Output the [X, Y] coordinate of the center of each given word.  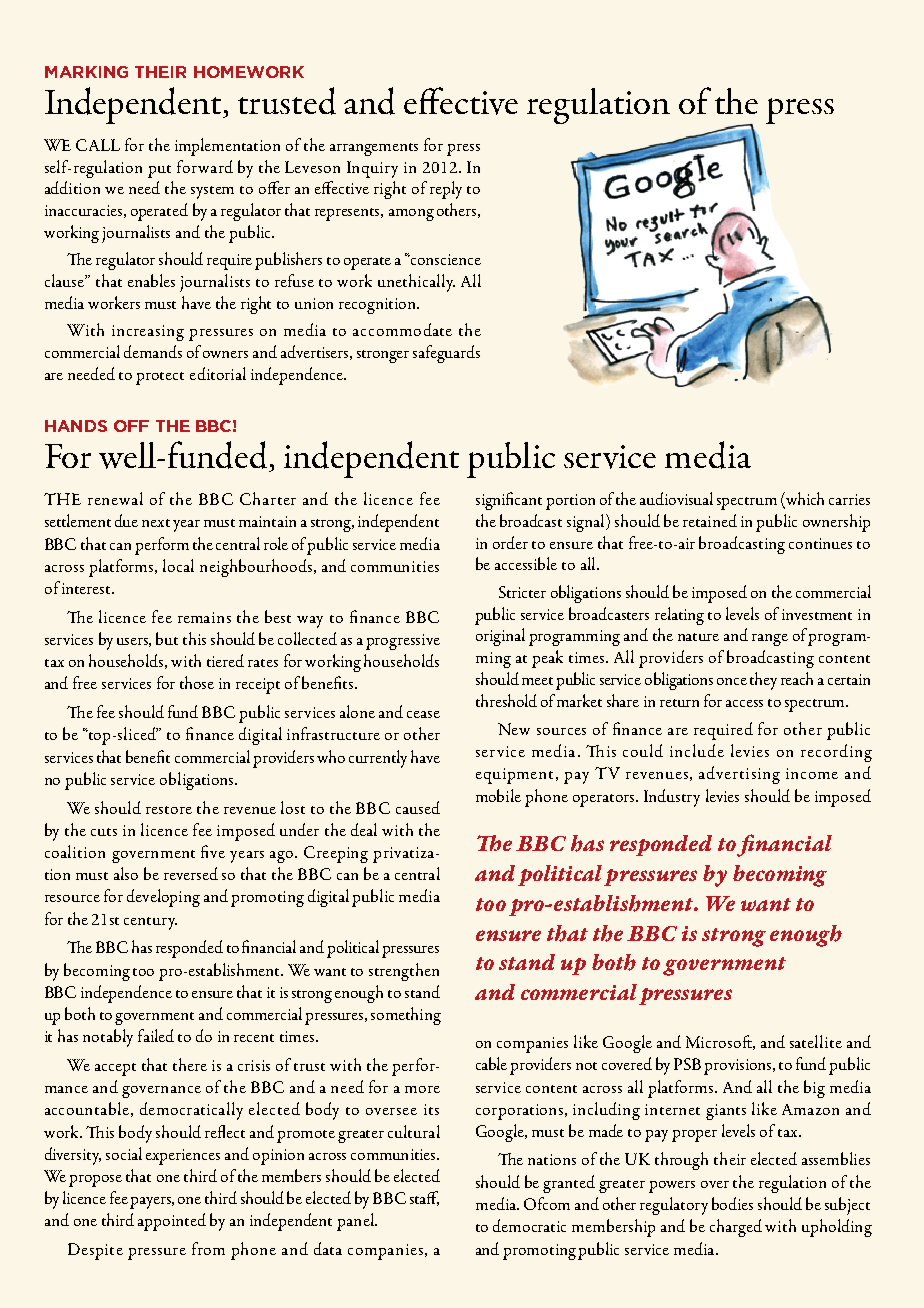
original [500, 637]
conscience [445, 259]
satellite [816, 1041]
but [167, 638]
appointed [172, 1222]
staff [424, 1198]
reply [446, 190]
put [159, 171]
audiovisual [676, 498]
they [763, 681]
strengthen [404, 972]
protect [160, 378]
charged [736, 1228]
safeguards [446, 354]
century [150, 923]
